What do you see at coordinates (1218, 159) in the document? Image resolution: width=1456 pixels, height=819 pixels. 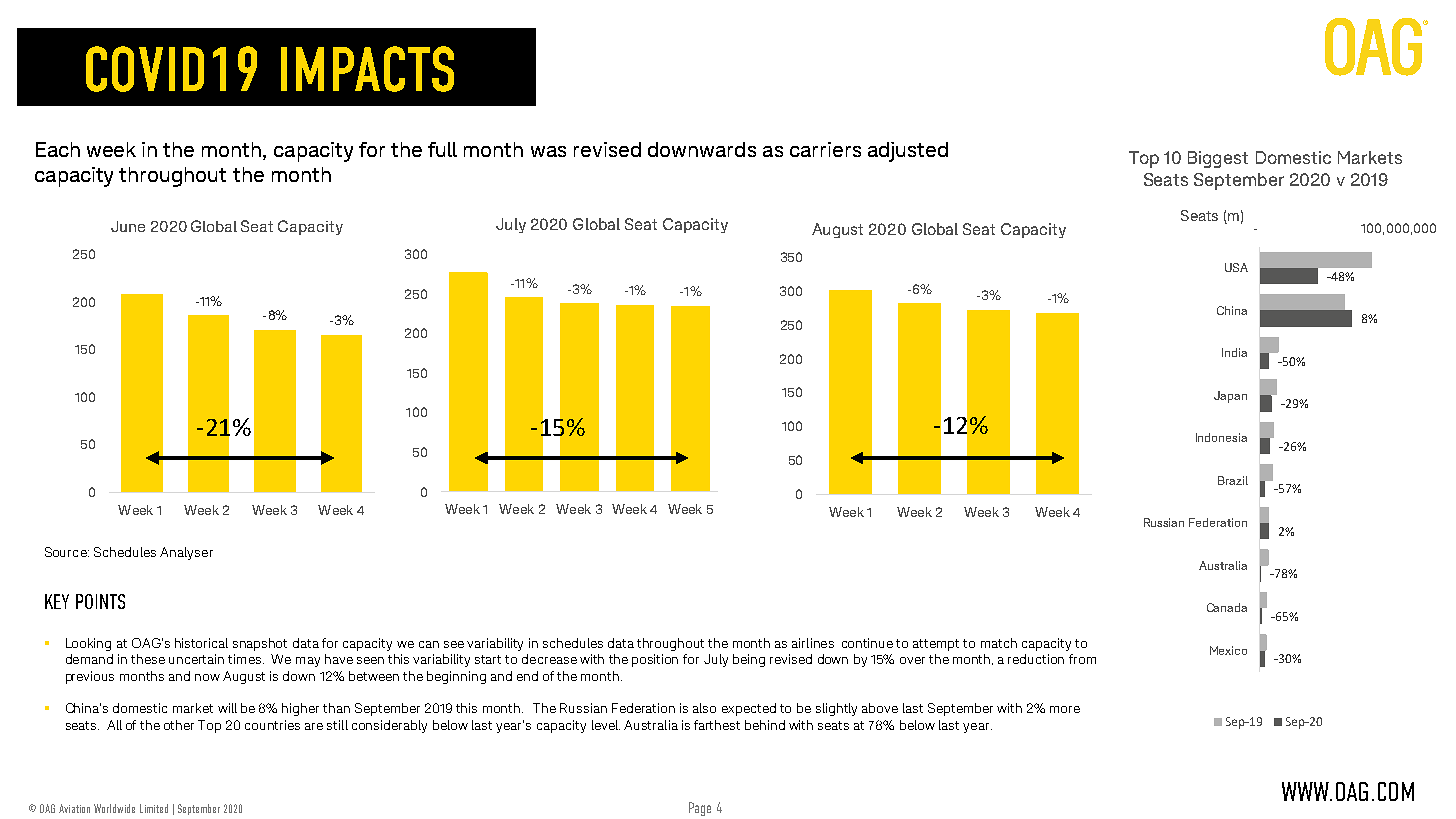 I see `Biggest` at bounding box center [1218, 159].
